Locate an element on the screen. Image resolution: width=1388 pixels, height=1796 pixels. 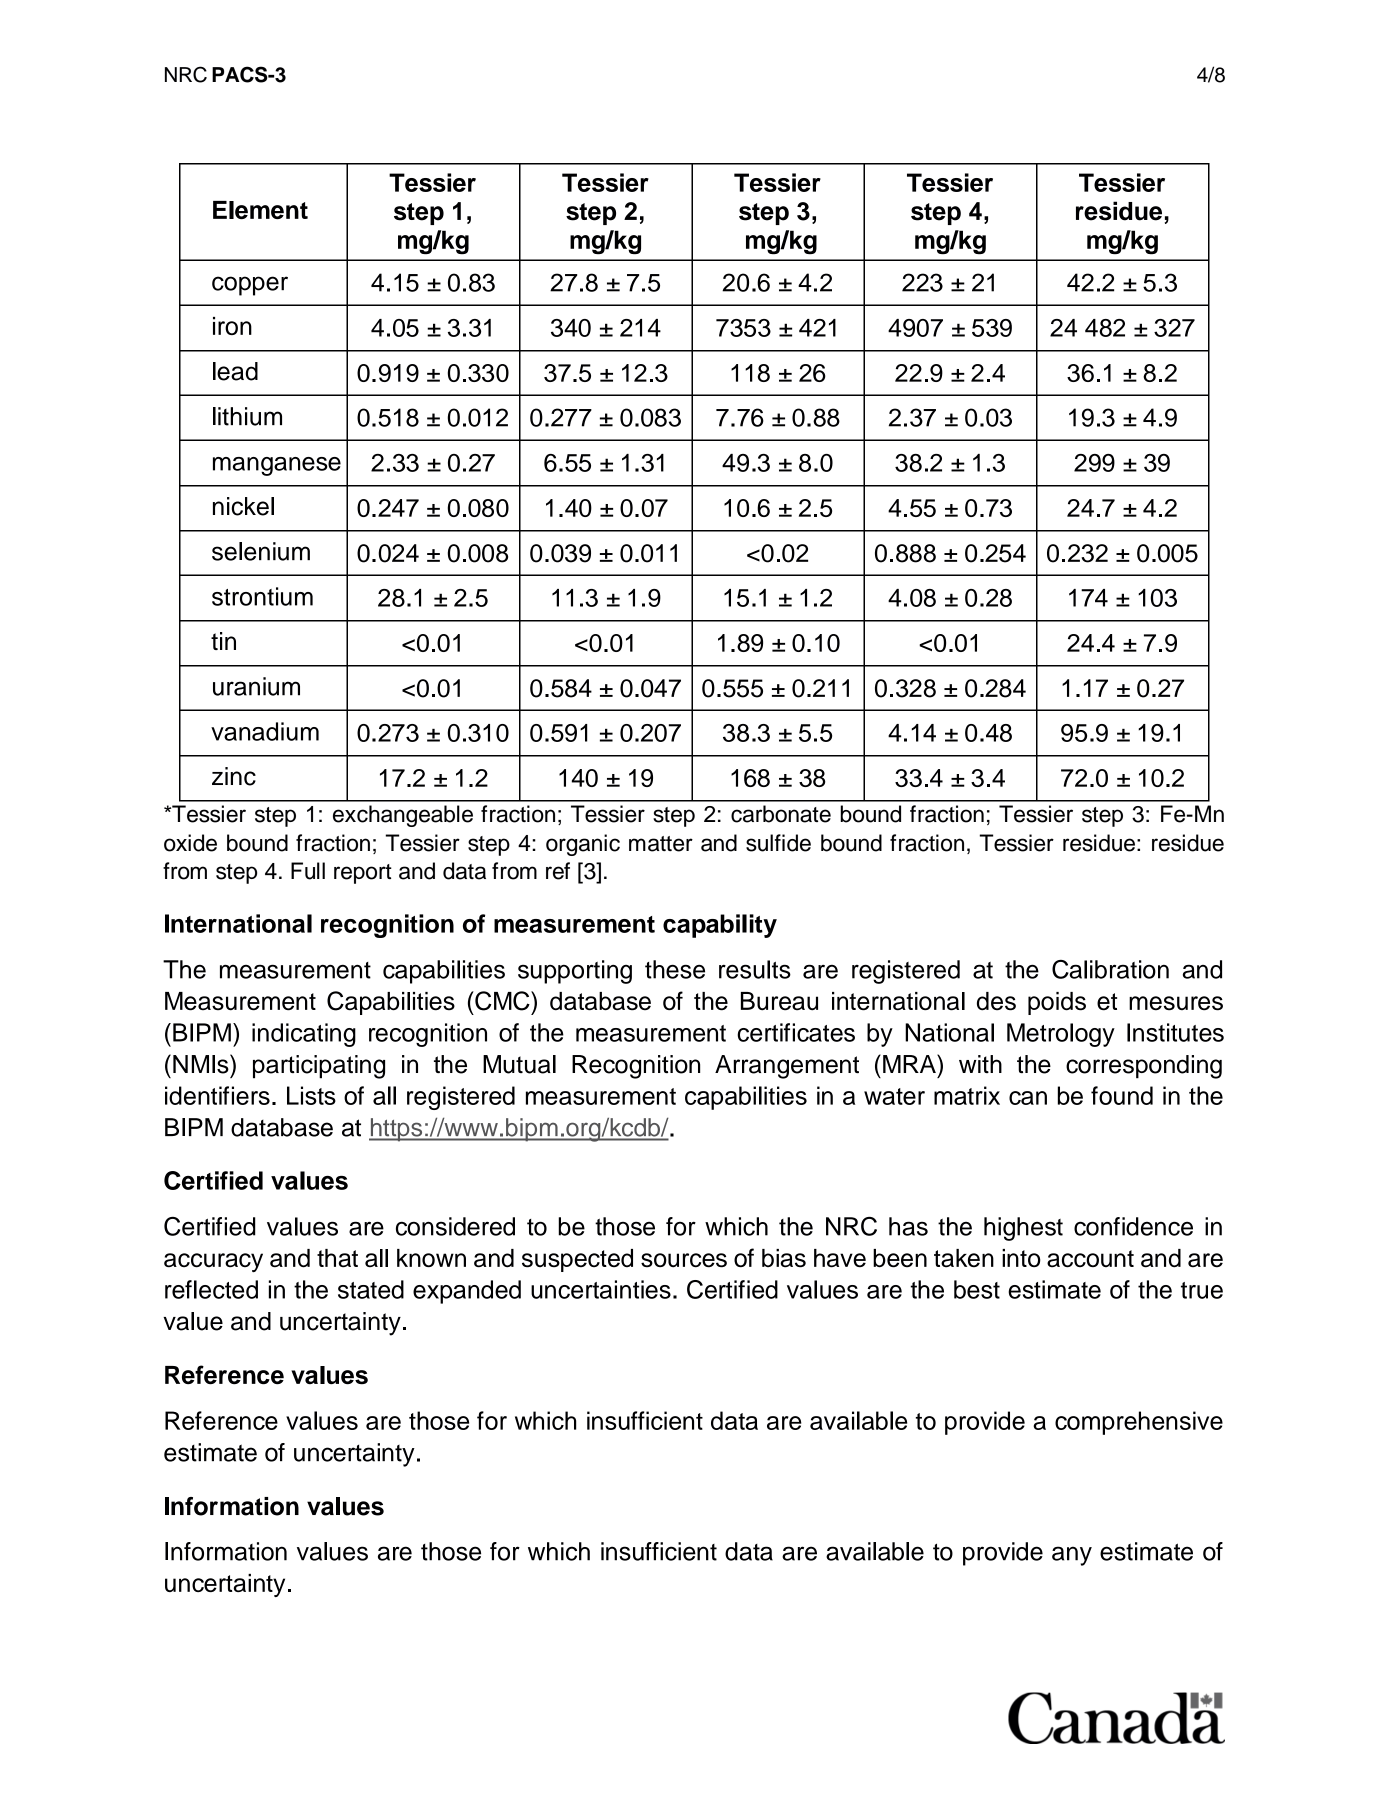
lead is located at coordinates (235, 371).
